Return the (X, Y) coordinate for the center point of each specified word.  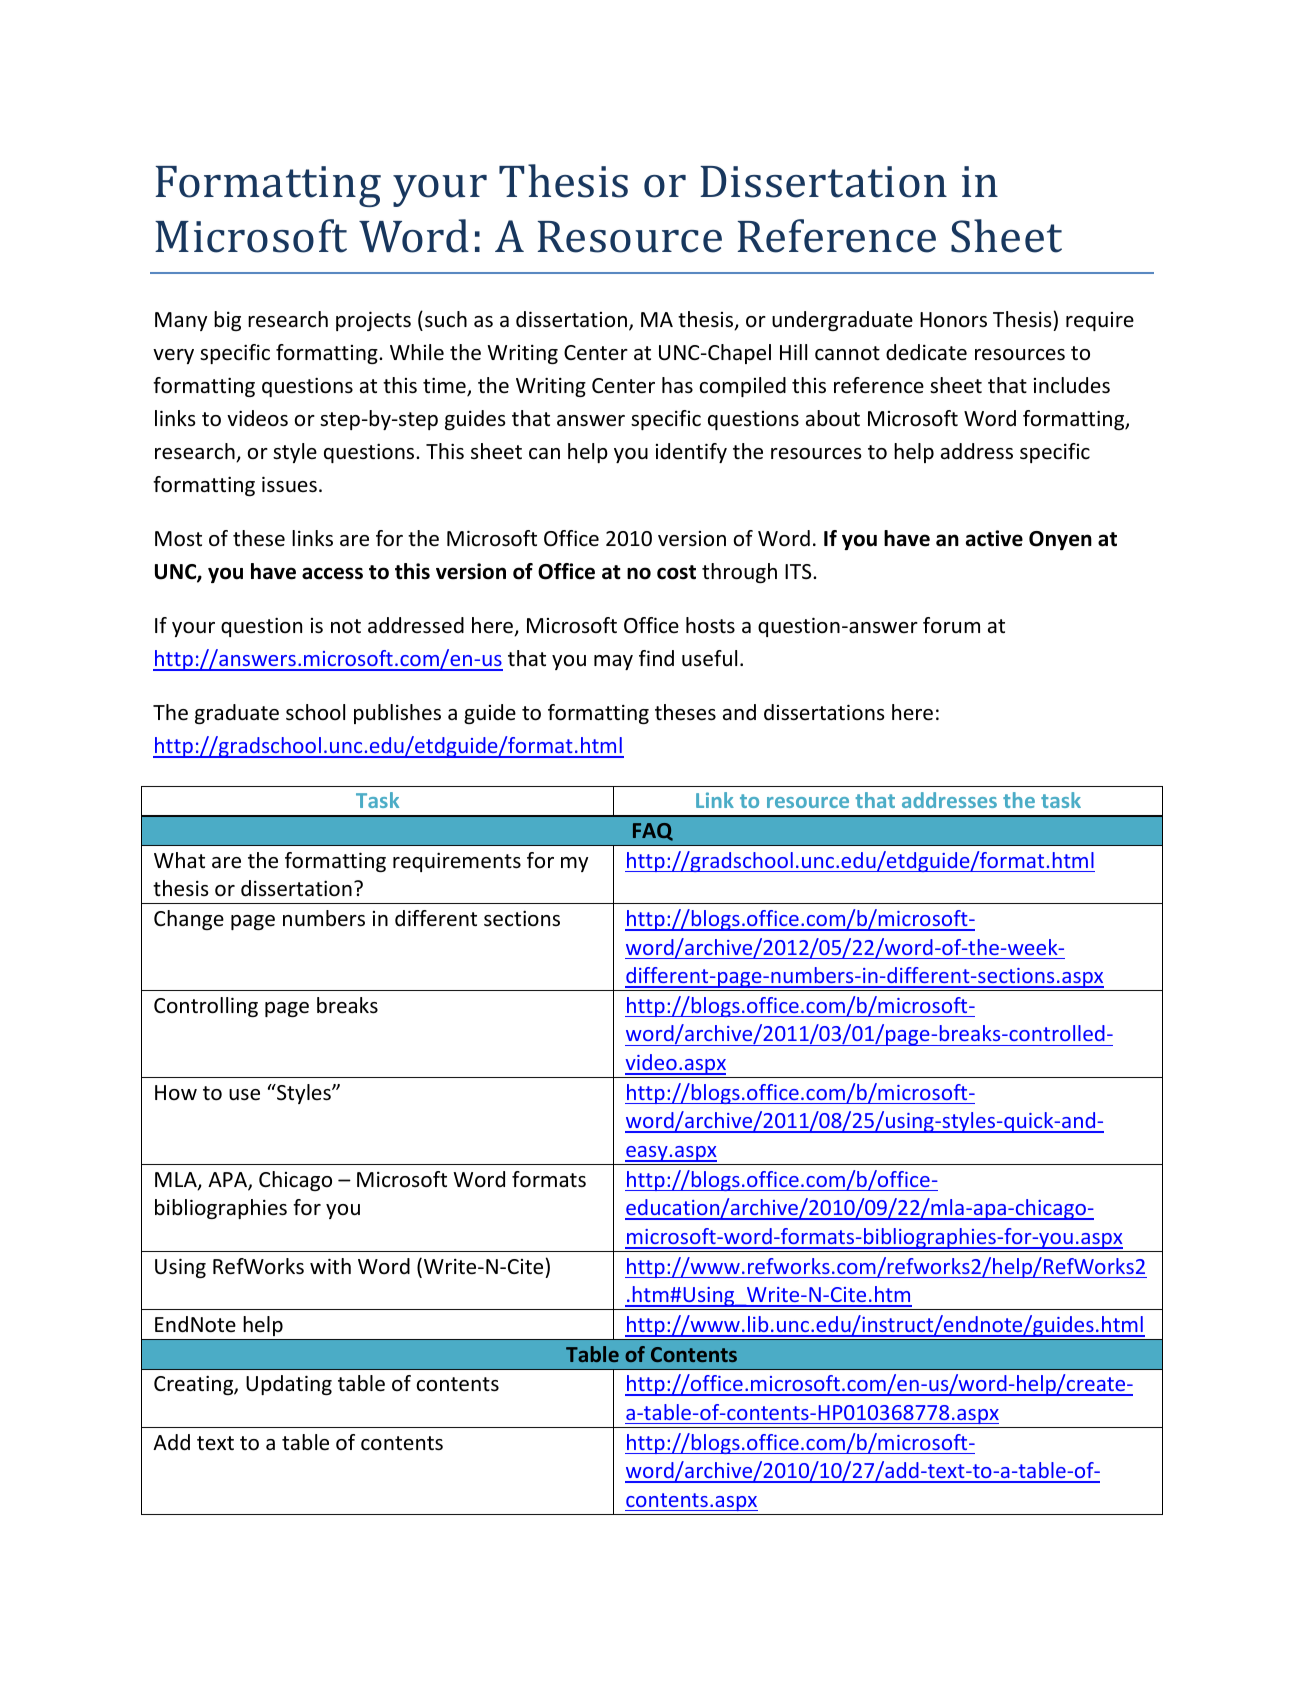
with (330, 1266)
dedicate (926, 352)
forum (951, 625)
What (179, 860)
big (227, 321)
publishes (397, 714)
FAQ (653, 832)
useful (709, 658)
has (677, 385)
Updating (289, 1385)
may (613, 662)
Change (189, 920)
